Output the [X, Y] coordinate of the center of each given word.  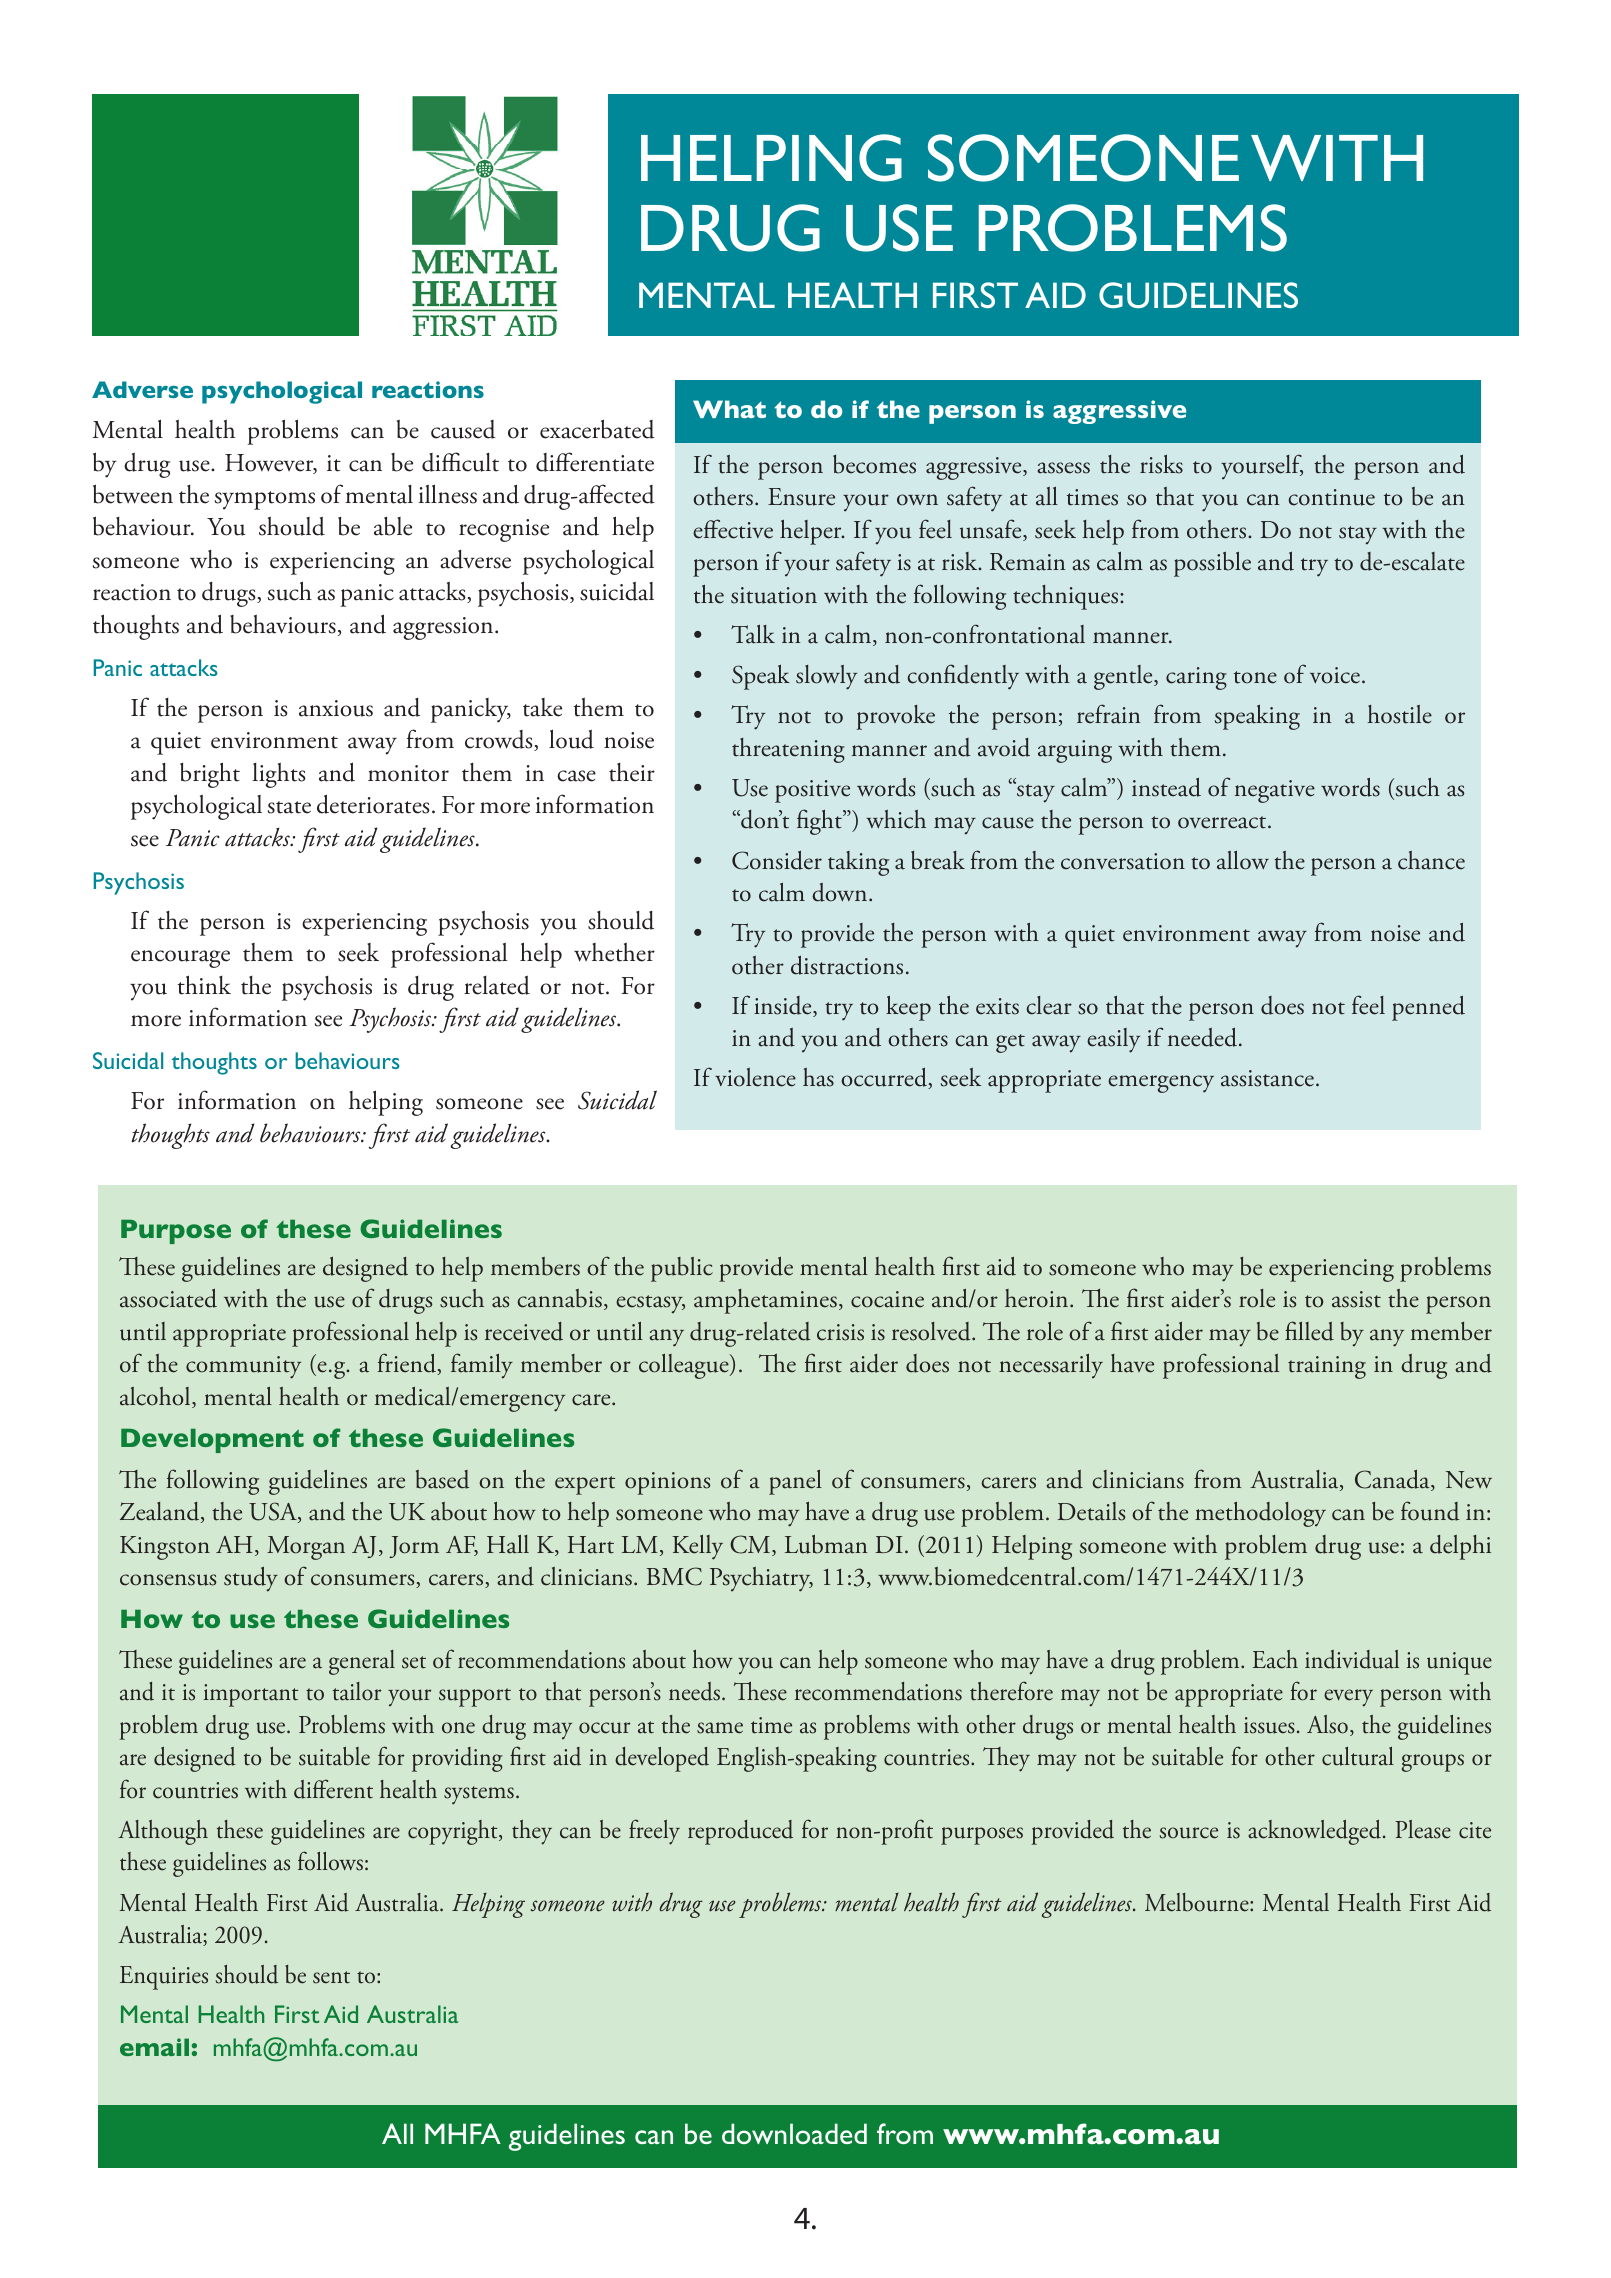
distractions [847, 965]
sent [331, 1977]
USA [274, 1512]
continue [1331, 497]
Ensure [801, 497]
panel [795, 1482]
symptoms [265, 500]
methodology [1260, 1514]
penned [1428, 1008]
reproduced [740, 1832]
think [204, 985]
